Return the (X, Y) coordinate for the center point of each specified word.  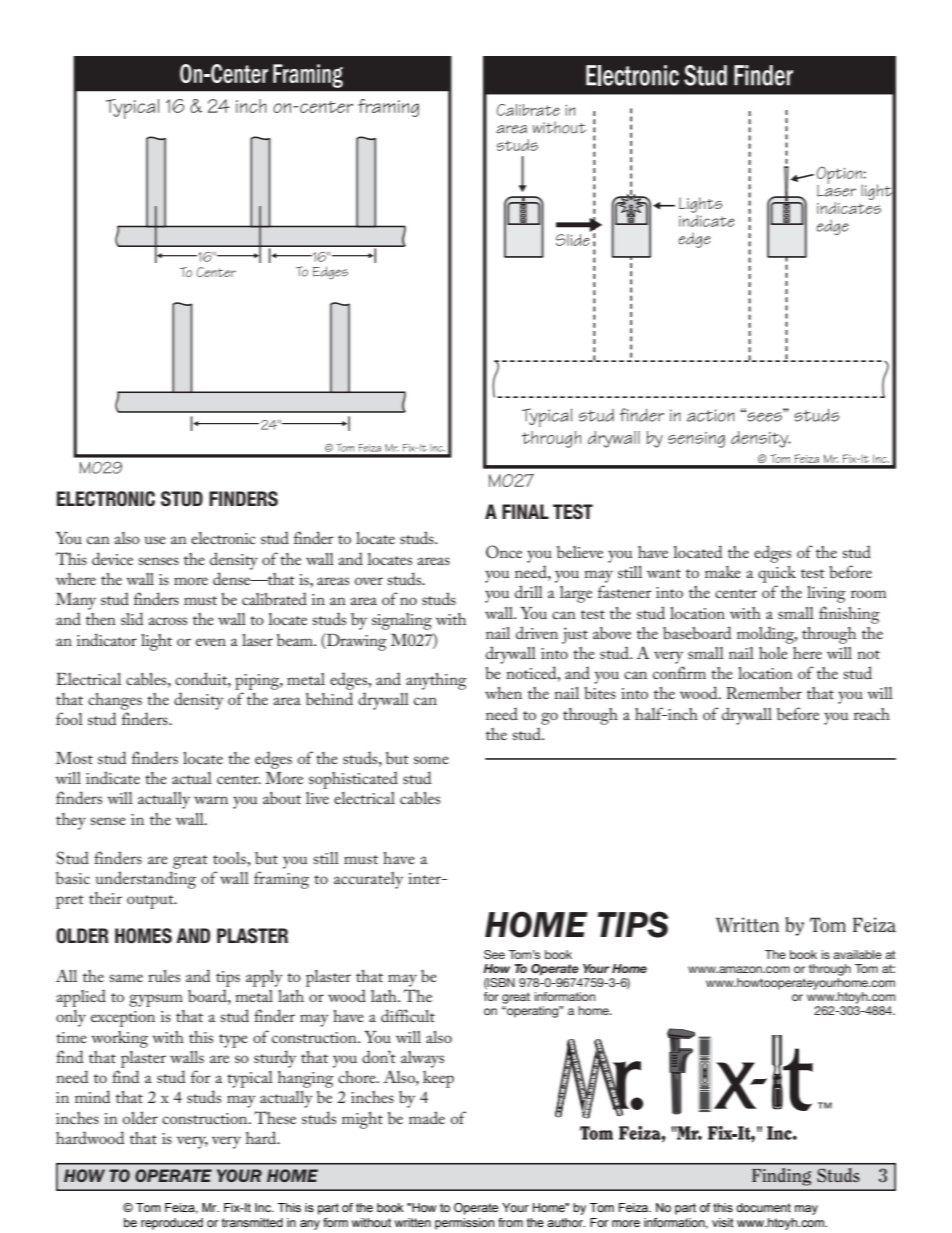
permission (464, 1224)
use (155, 540)
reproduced (172, 1224)
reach (872, 714)
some (431, 760)
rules (164, 976)
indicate (113, 777)
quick (777, 574)
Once (504, 552)
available (857, 954)
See (494, 954)
